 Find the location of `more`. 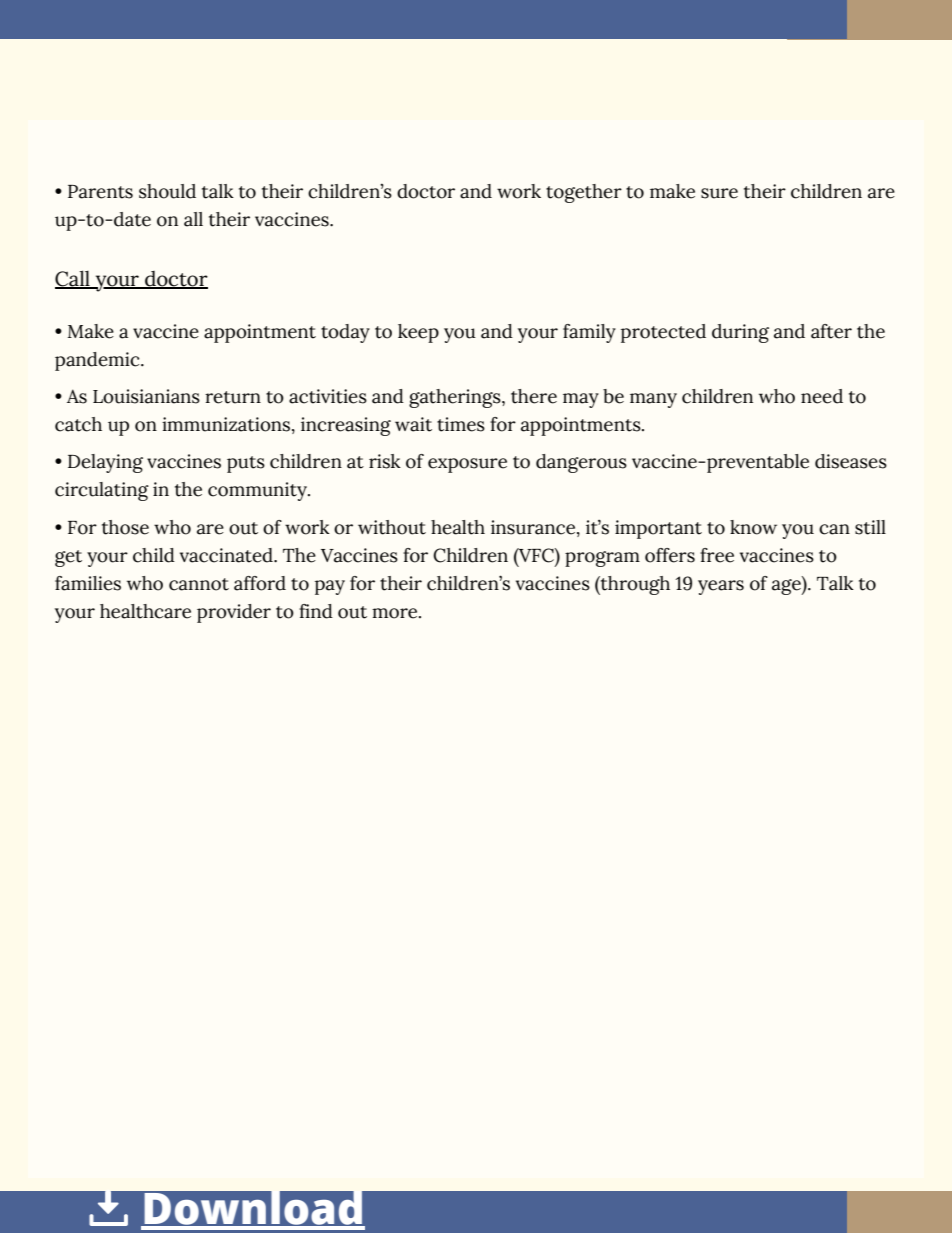

more is located at coordinates (396, 613).
